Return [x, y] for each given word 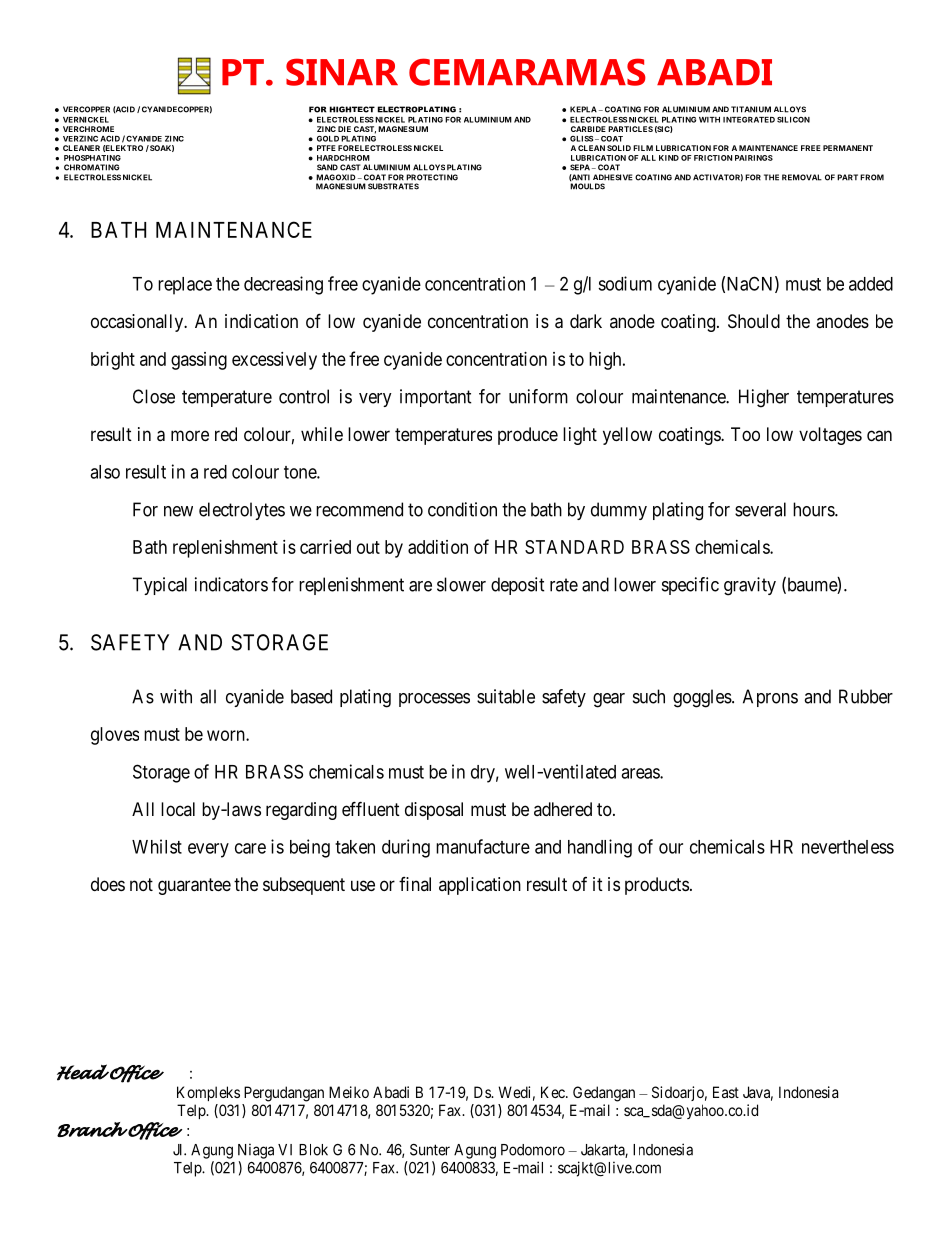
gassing [199, 361]
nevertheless [848, 847]
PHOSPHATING [92, 158]
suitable [506, 696]
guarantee [194, 886]
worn [227, 735]
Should [754, 321]
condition [462, 509]
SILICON [793, 120]
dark [586, 321]
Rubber [866, 696]
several [760, 509]
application [480, 886]
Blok [313, 1150]
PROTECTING [432, 177]
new [178, 511]
